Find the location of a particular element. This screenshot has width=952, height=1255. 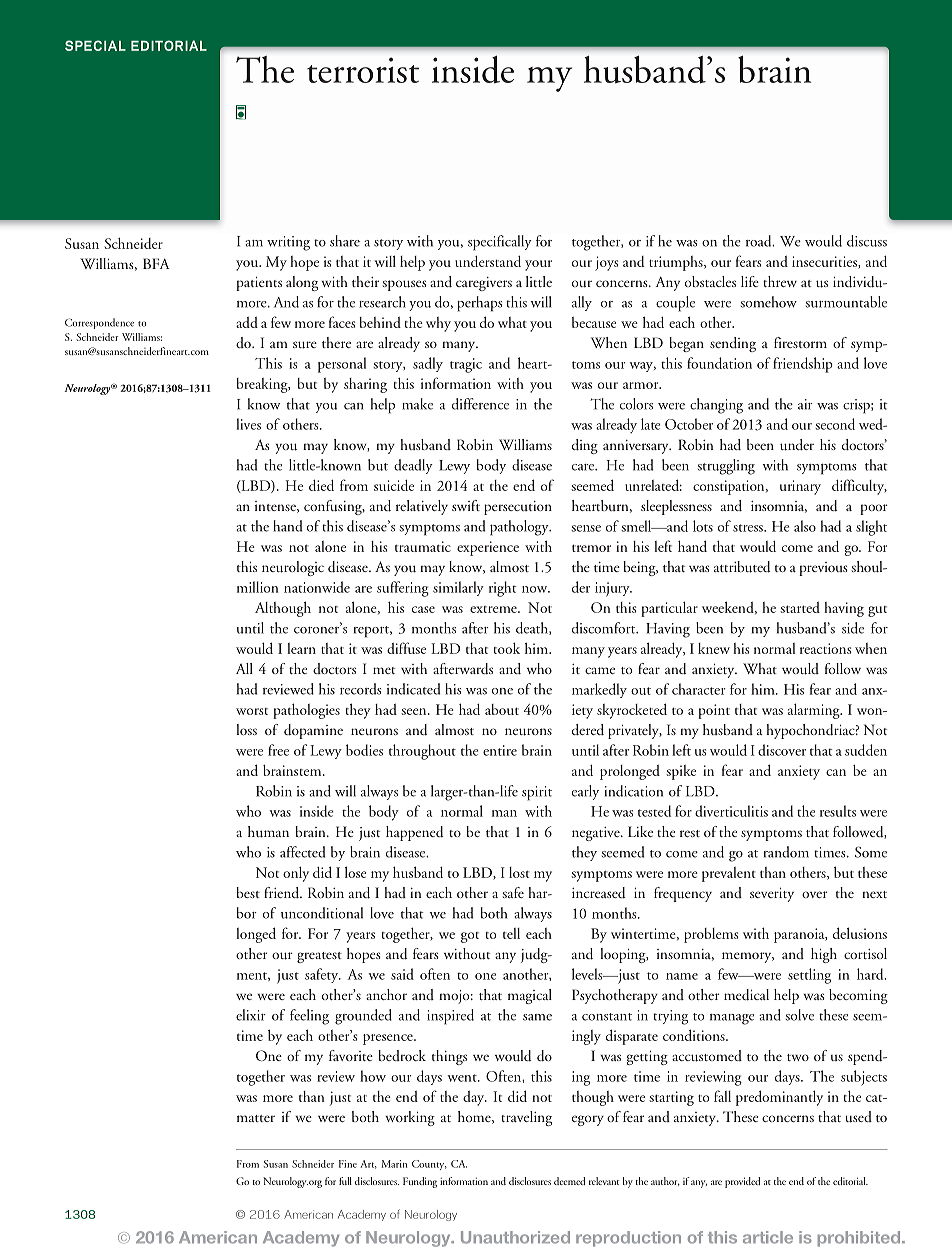

terrorist is located at coordinates (363, 70).
